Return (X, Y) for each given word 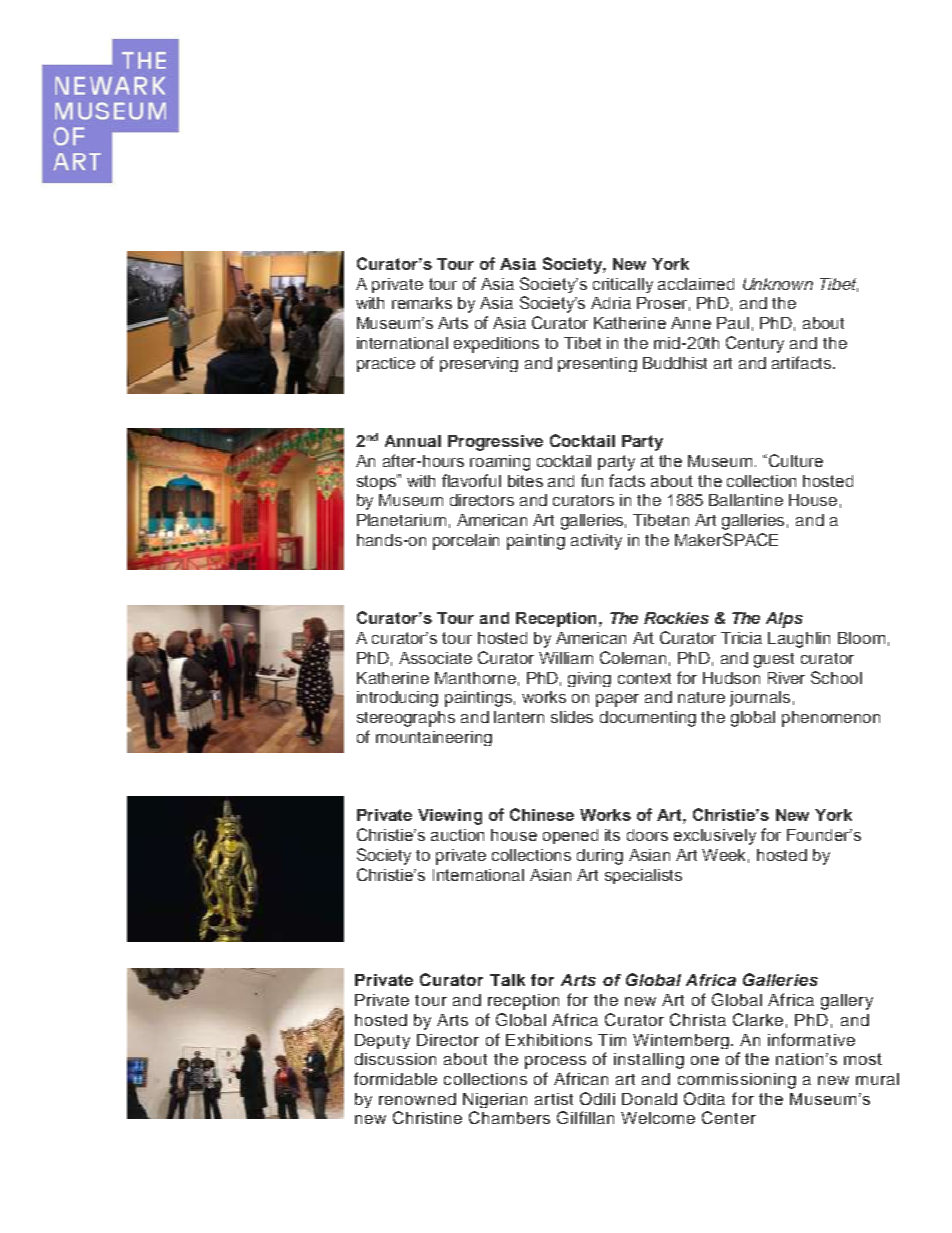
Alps (784, 620)
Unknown (778, 284)
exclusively (715, 837)
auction (457, 835)
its (612, 835)
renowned (417, 1099)
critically (623, 285)
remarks (422, 303)
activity (596, 542)
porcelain (466, 542)
